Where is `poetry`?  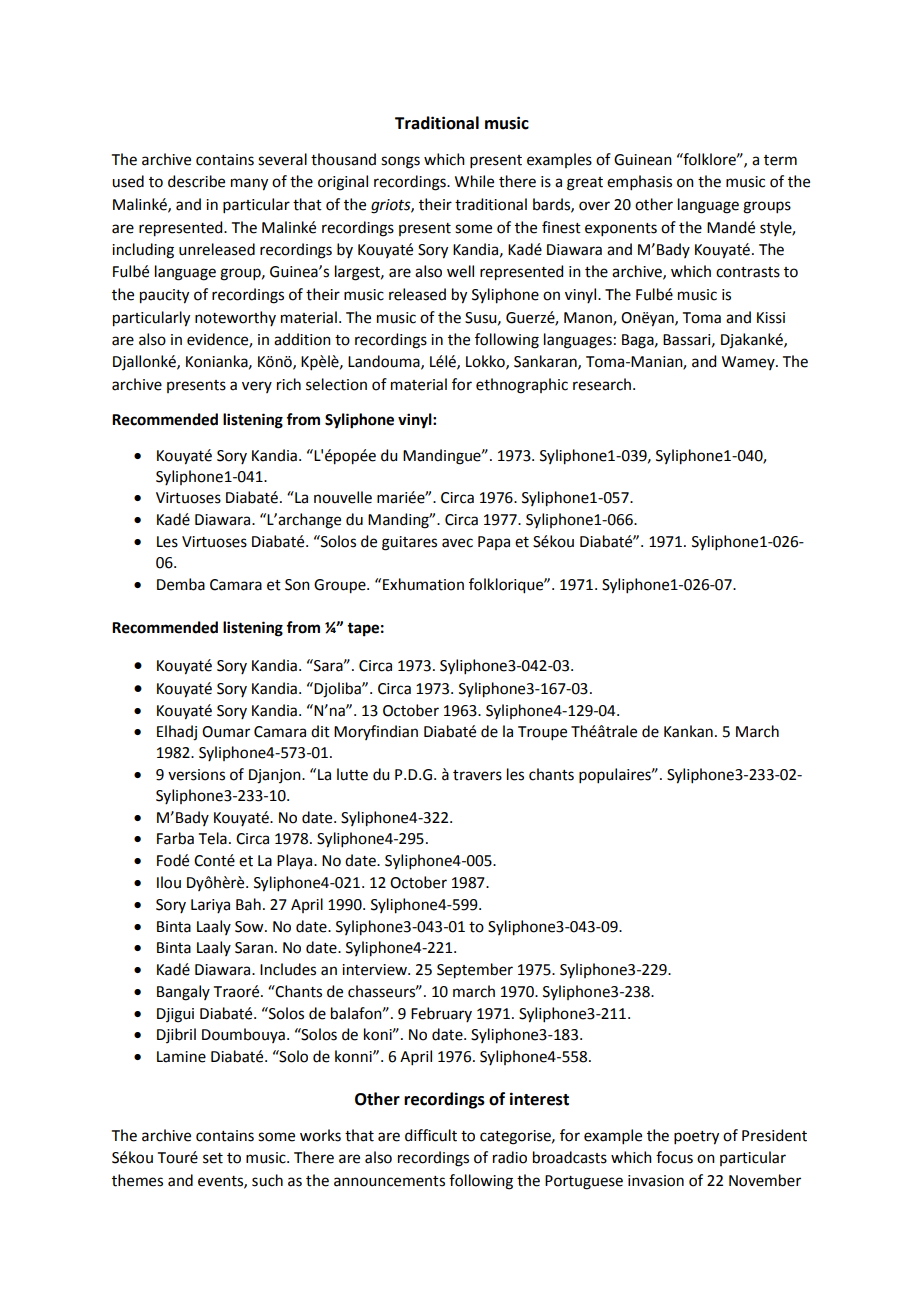
poetry is located at coordinates (696, 1138).
